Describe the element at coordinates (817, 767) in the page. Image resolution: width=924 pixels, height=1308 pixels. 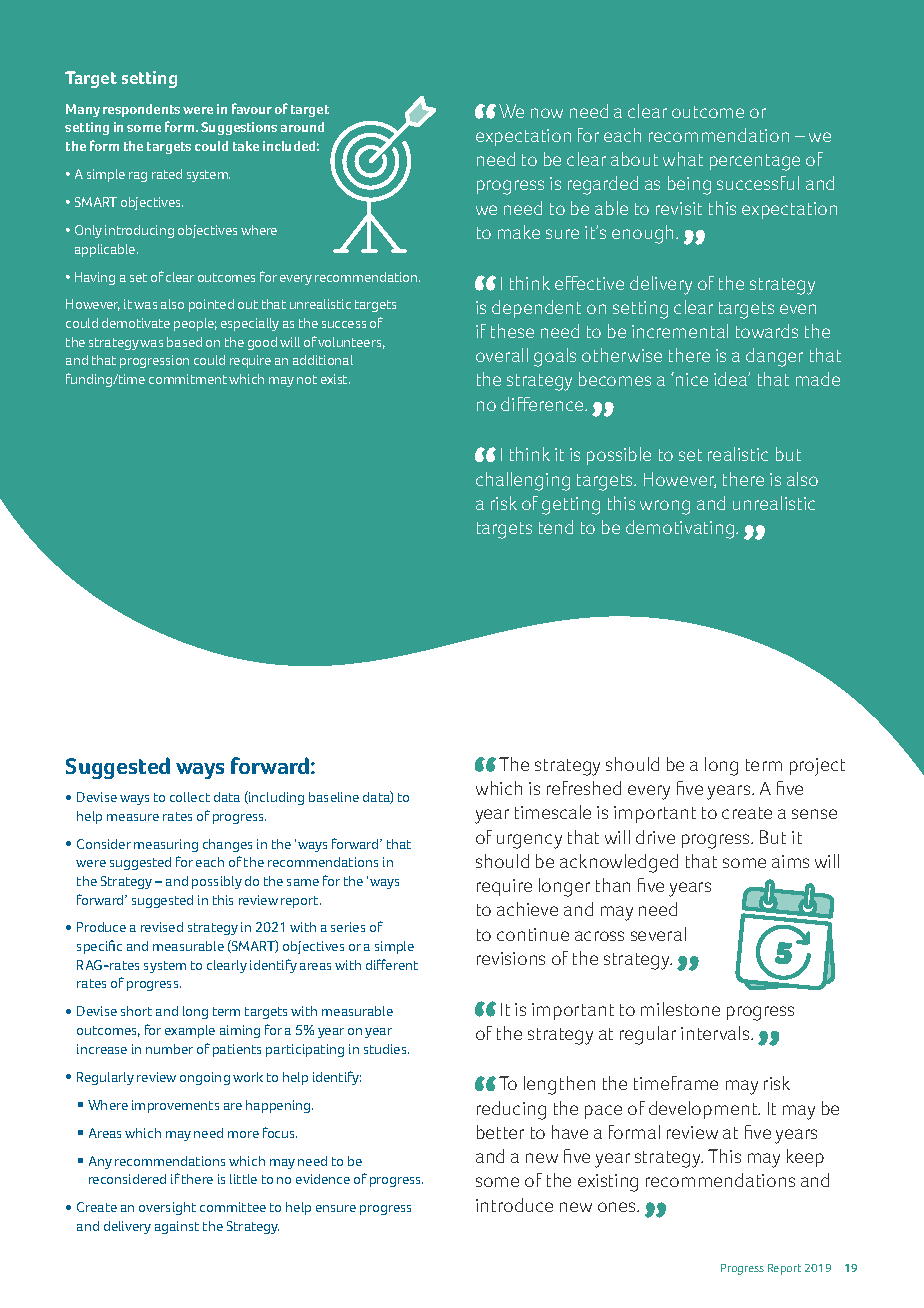
I see `project` at that location.
